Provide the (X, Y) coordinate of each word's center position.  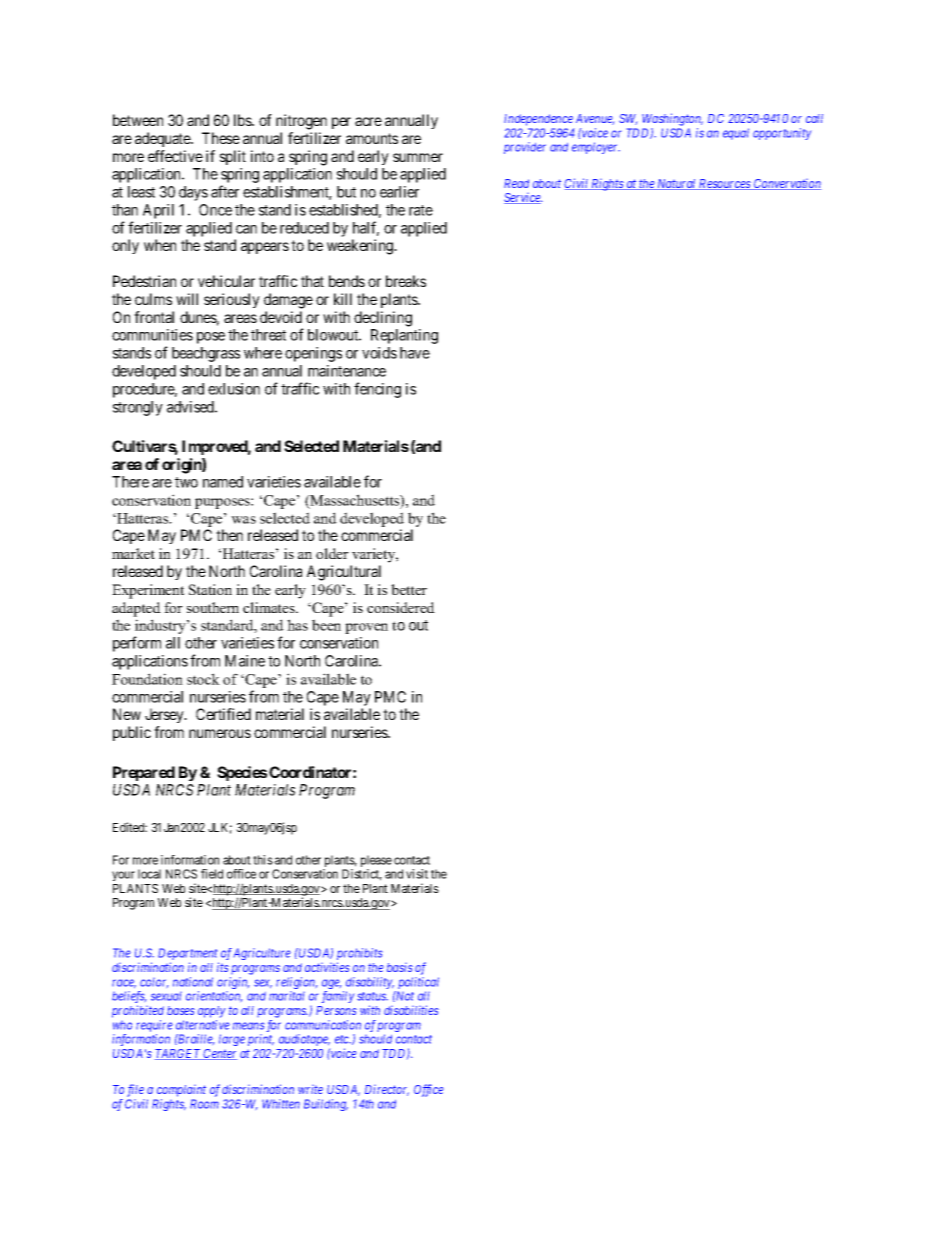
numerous (220, 733)
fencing (377, 390)
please (376, 862)
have (415, 353)
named (223, 482)
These (221, 138)
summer (418, 157)
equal (736, 134)
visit (417, 874)
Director (387, 1090)
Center (219, 1054)
